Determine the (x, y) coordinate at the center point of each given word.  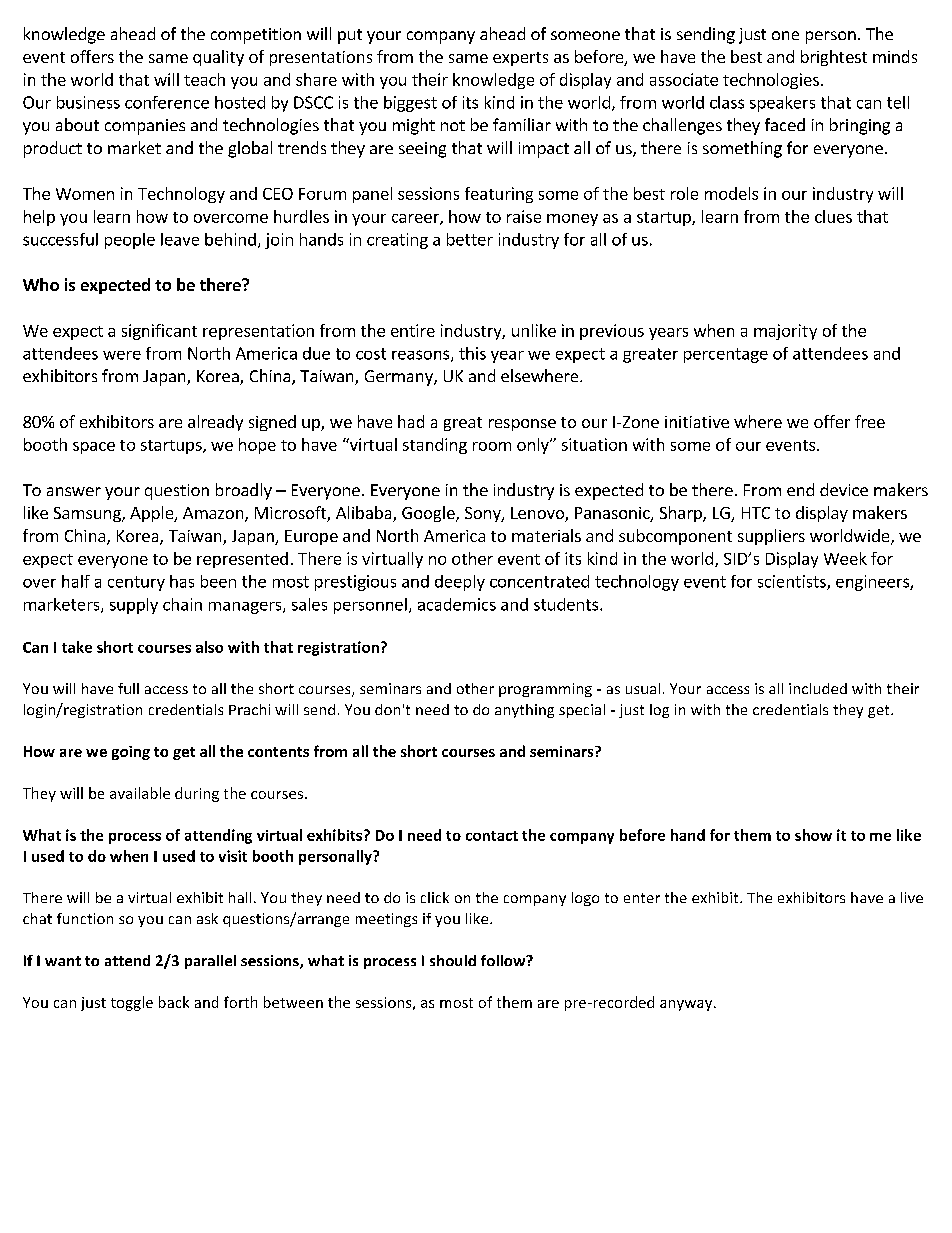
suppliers (771, 537)
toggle (132, 1003)
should (453, 960)
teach (204, 79)
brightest (834, 58)
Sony (484, 514)
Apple (153, 514)
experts (520, 59)
